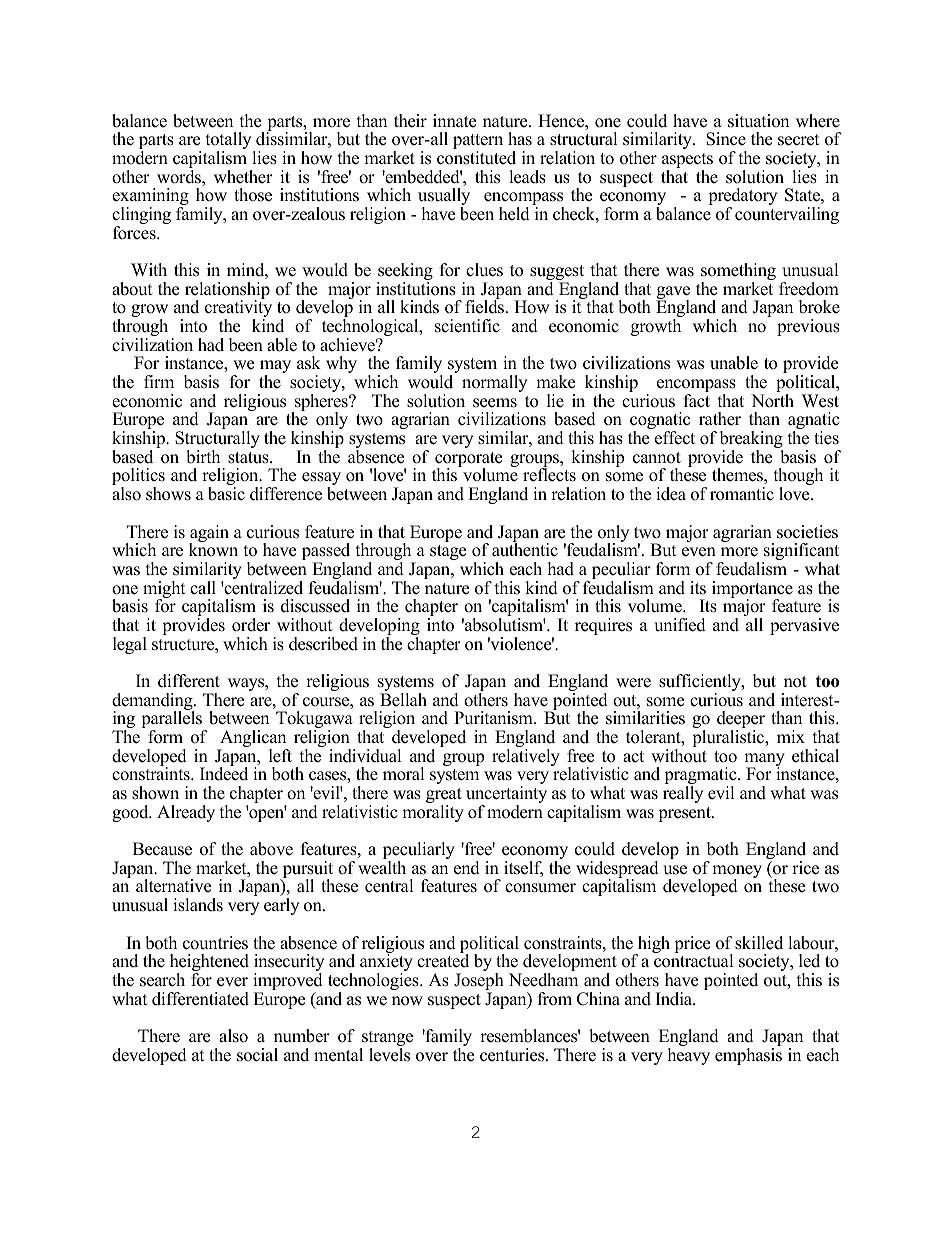 The height and width of the screenshot is (1233, 952). I want to click on importance, so click(752, 591).
